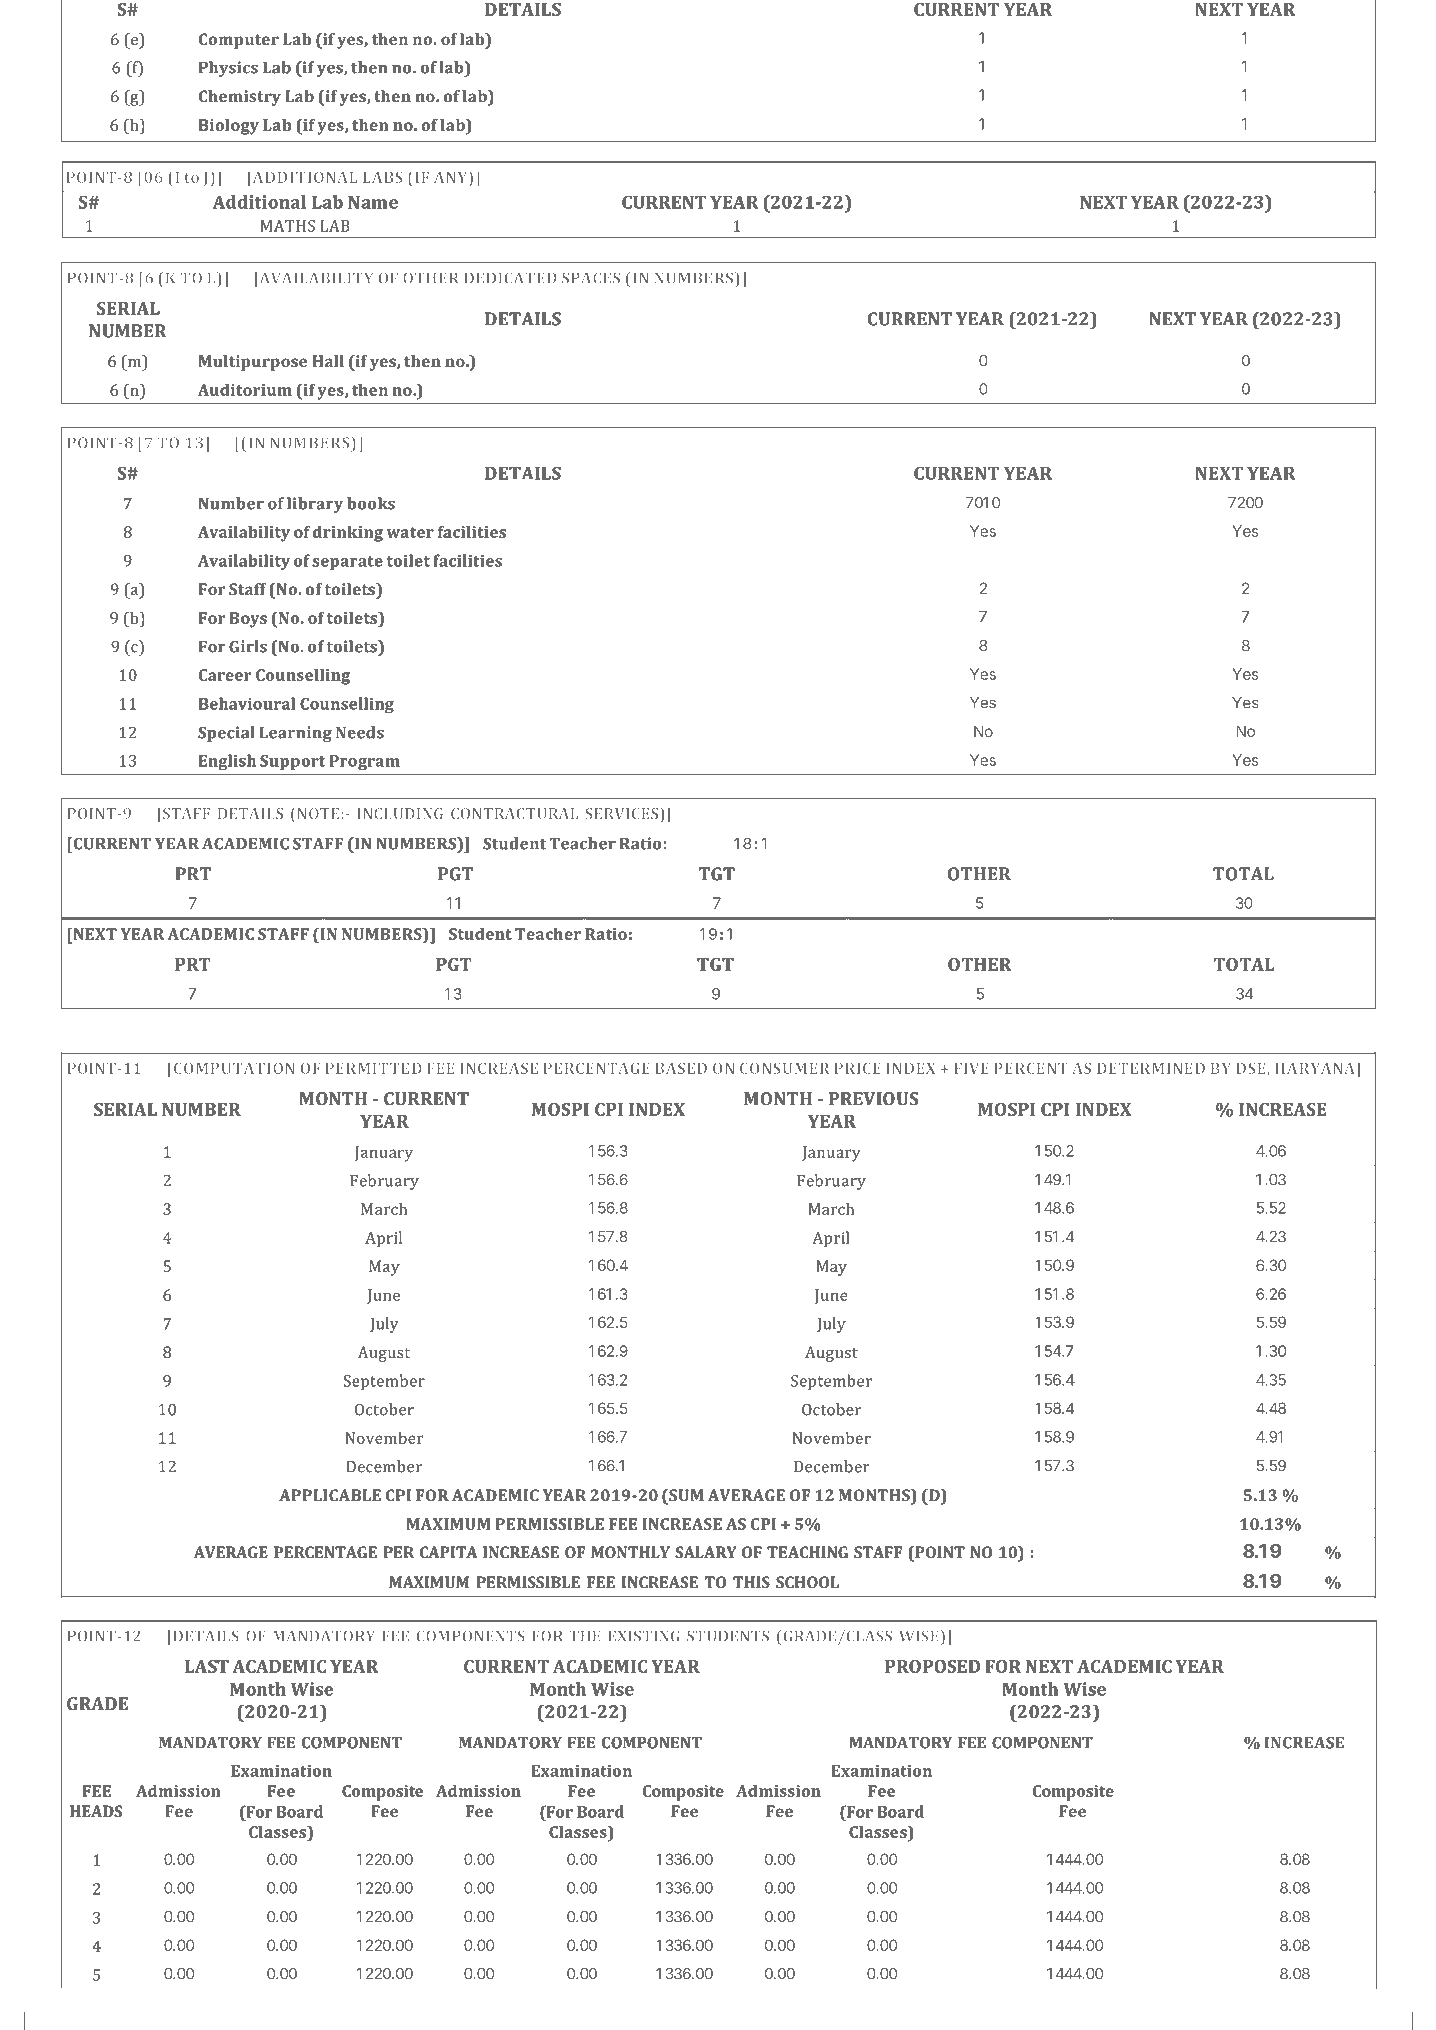 This document has width=1436, height=2030. I want to click on DEDICATED, so click(510, 278).
